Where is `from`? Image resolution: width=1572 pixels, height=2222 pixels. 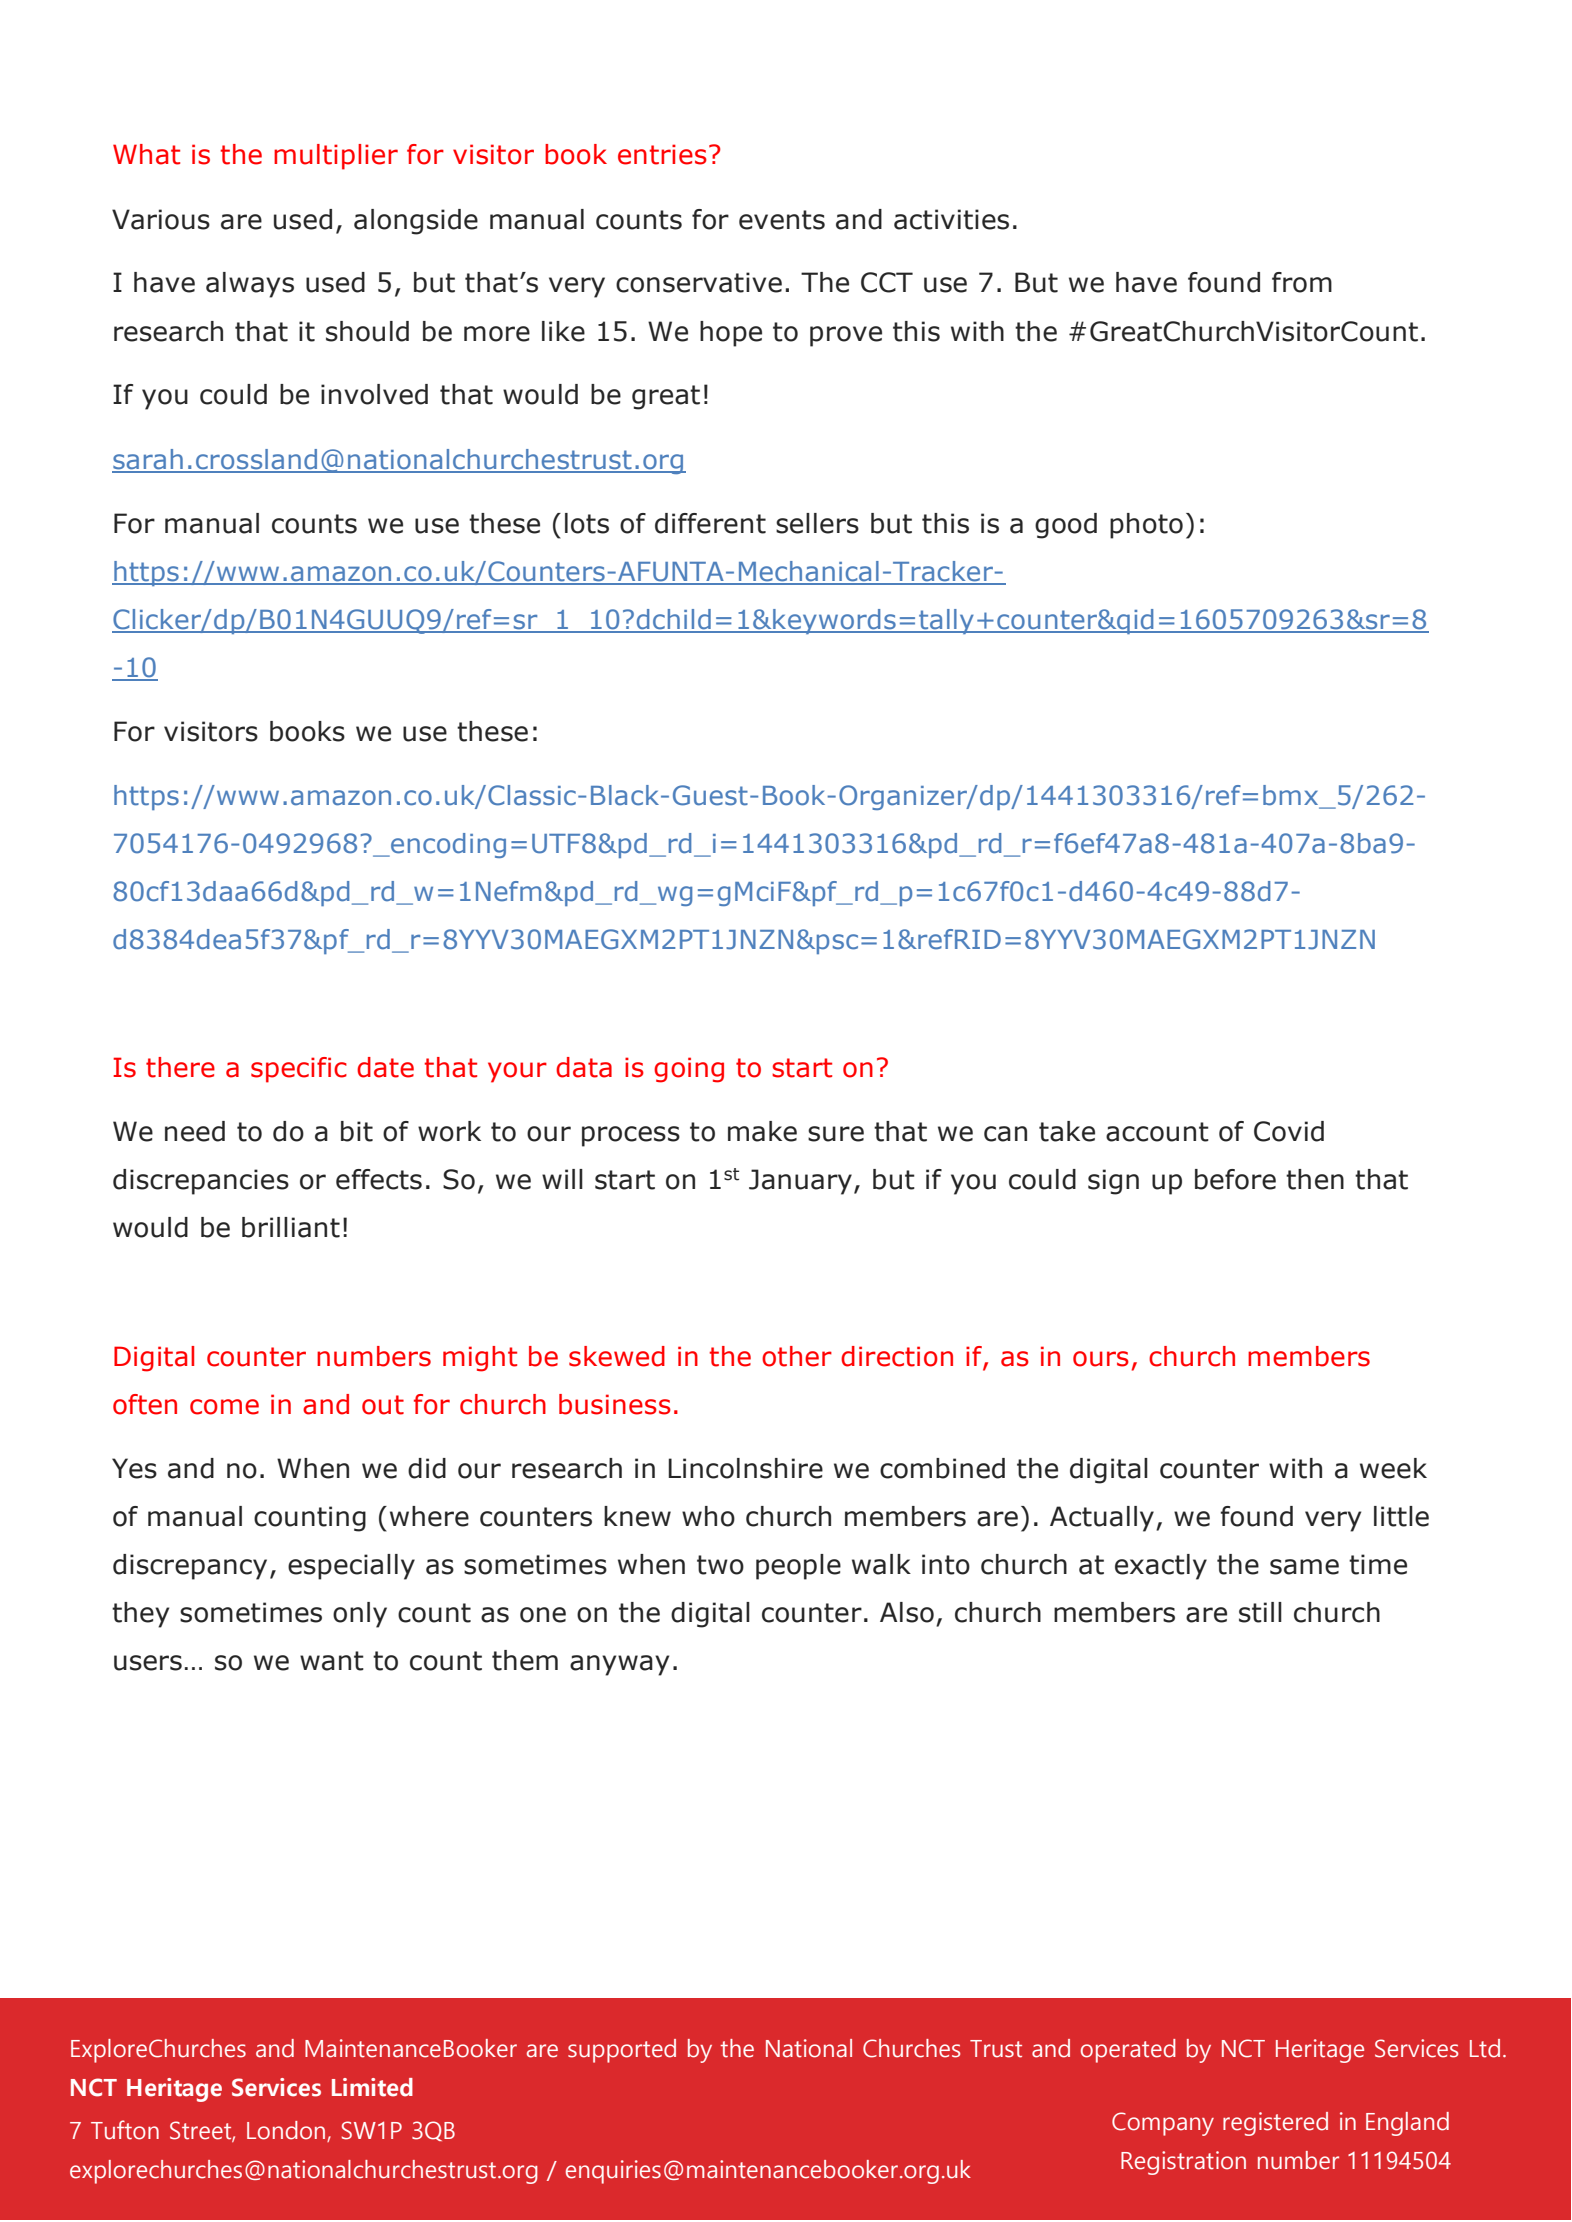
from is located at coordinates (1302, 282).
